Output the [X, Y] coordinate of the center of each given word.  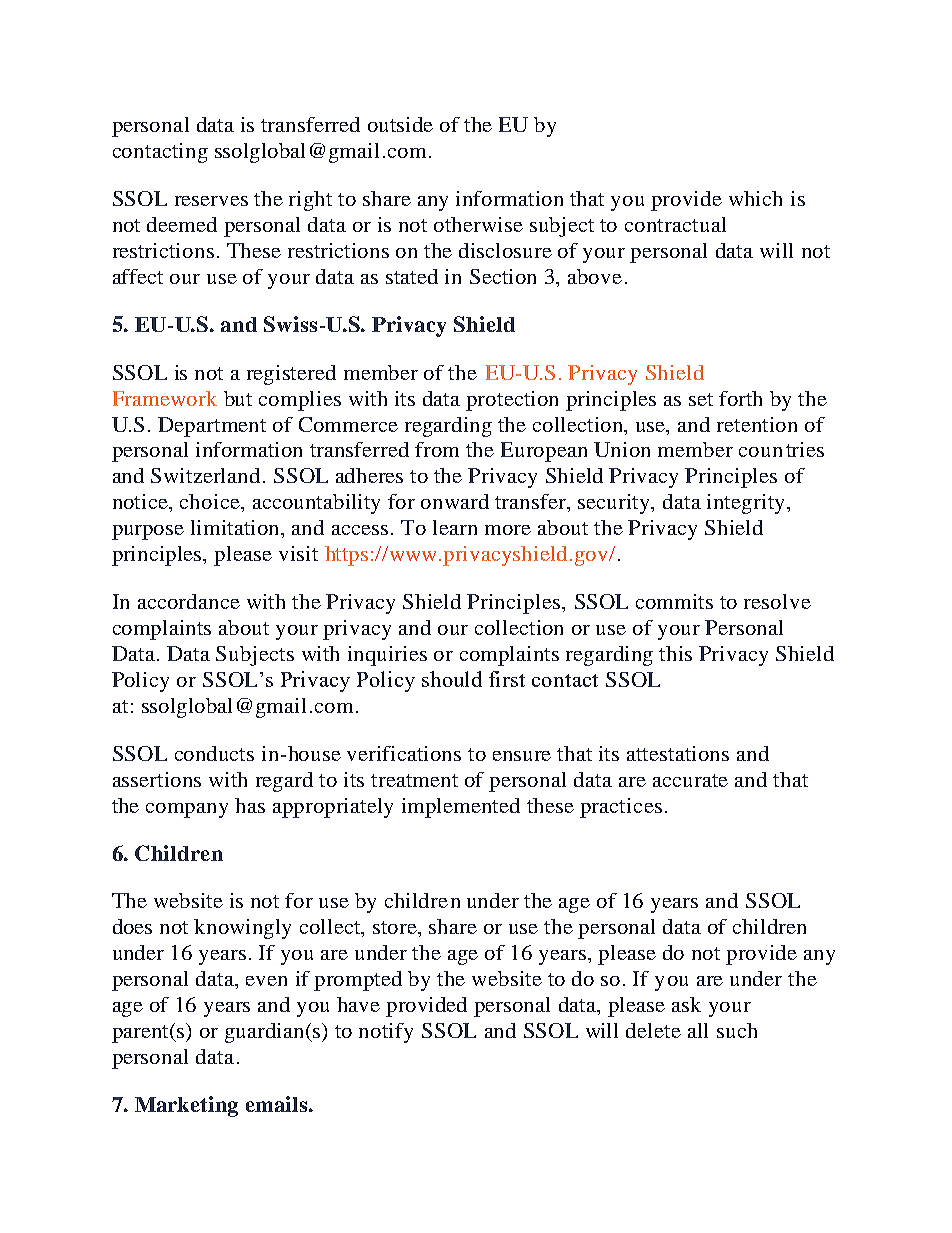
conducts [214, 753]
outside [400, 124]
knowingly [242, 929]
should [452, 679]
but [238, 398]
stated [412, 276]
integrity [745, 504]
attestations [678, 753]
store [396, 927]
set [701, 399]
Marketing [186, 1106]
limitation [237, 529]
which [755, 198]
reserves [211, 201]
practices [621, 808]
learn [455, 527]
